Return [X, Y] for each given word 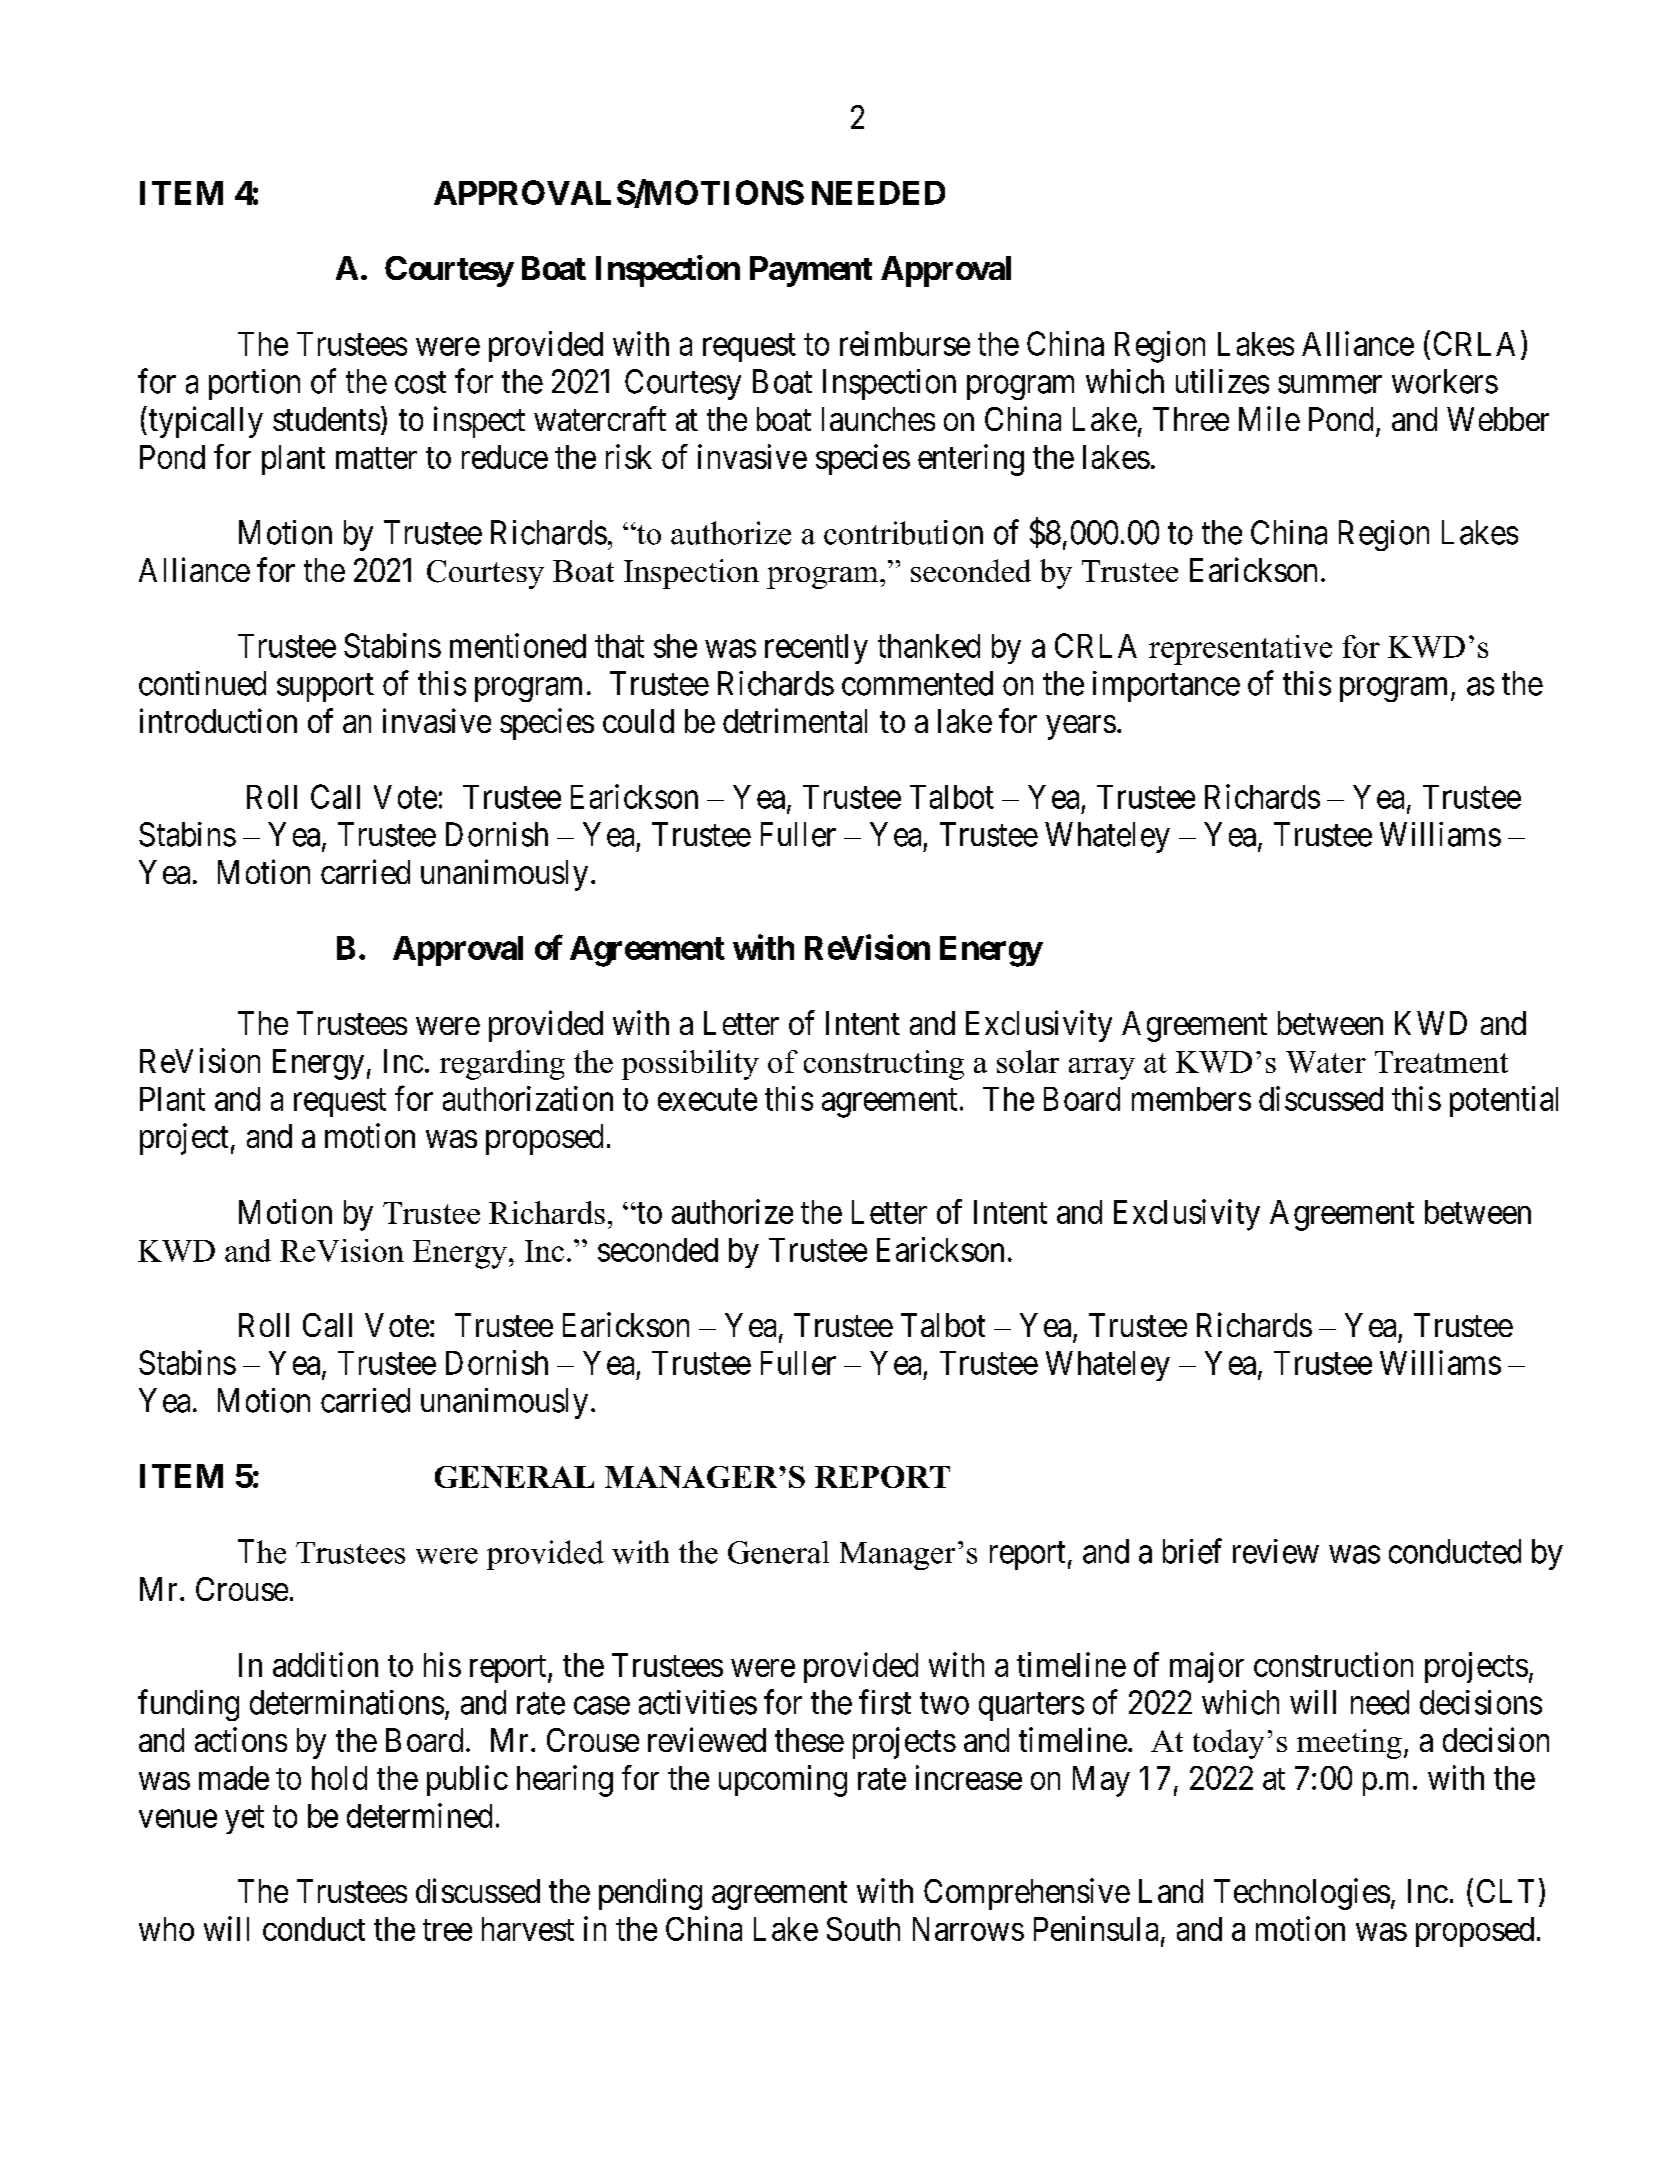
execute [707, 1100]
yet [244, 1820]
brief [1192, 1551]
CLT [1505, 1891]
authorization [528, 1098]
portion [254, 384]
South [863, 1929]
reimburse [905, 343]
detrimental [795, 720]
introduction [218, 720]
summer [1330, 385]
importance [1166, 686]
